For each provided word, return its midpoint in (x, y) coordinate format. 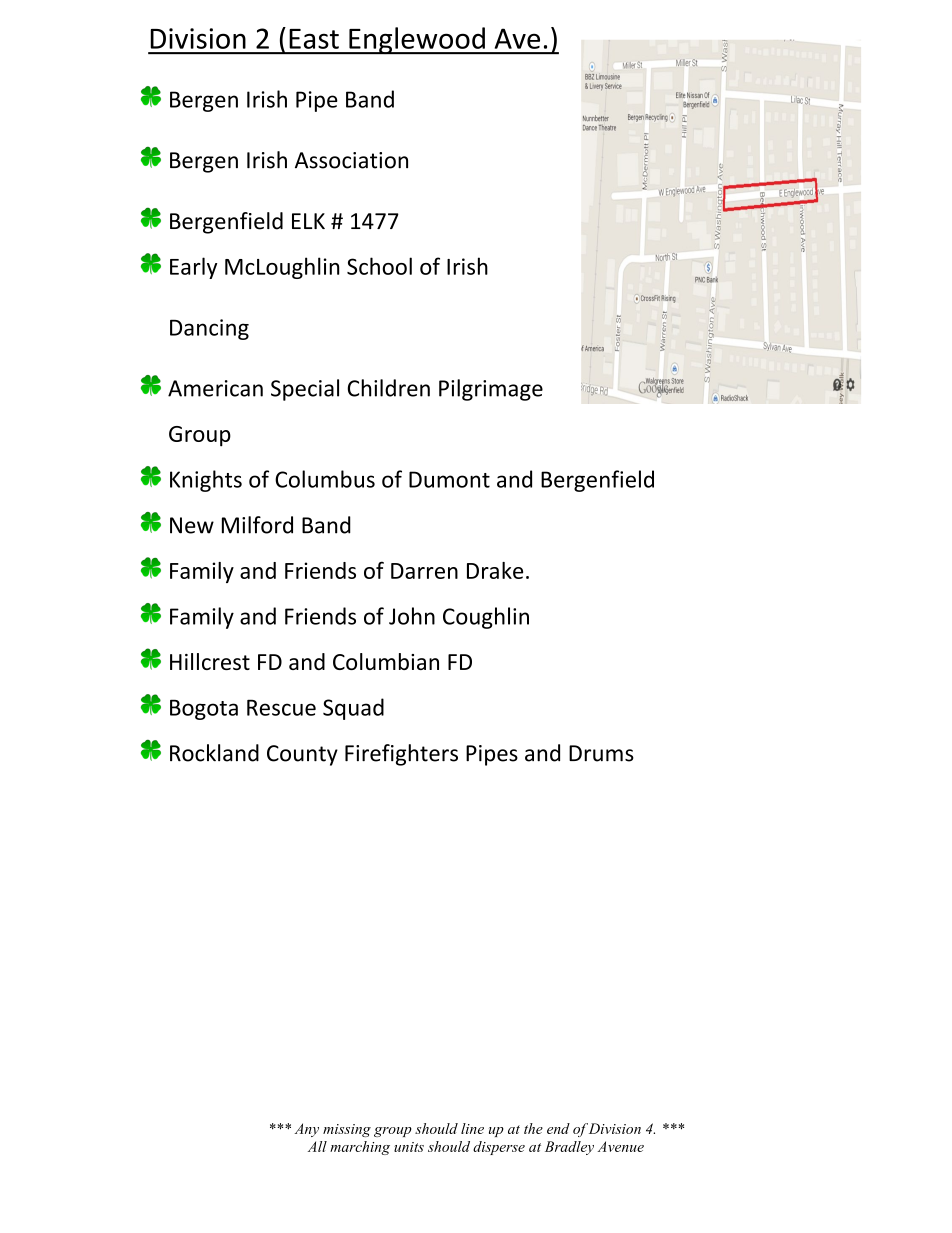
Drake (495, 570)
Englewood (417, 41)
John (412, 616)
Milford (257, 525)
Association (351, 160)
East (314, 39)
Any (307, 1130)
